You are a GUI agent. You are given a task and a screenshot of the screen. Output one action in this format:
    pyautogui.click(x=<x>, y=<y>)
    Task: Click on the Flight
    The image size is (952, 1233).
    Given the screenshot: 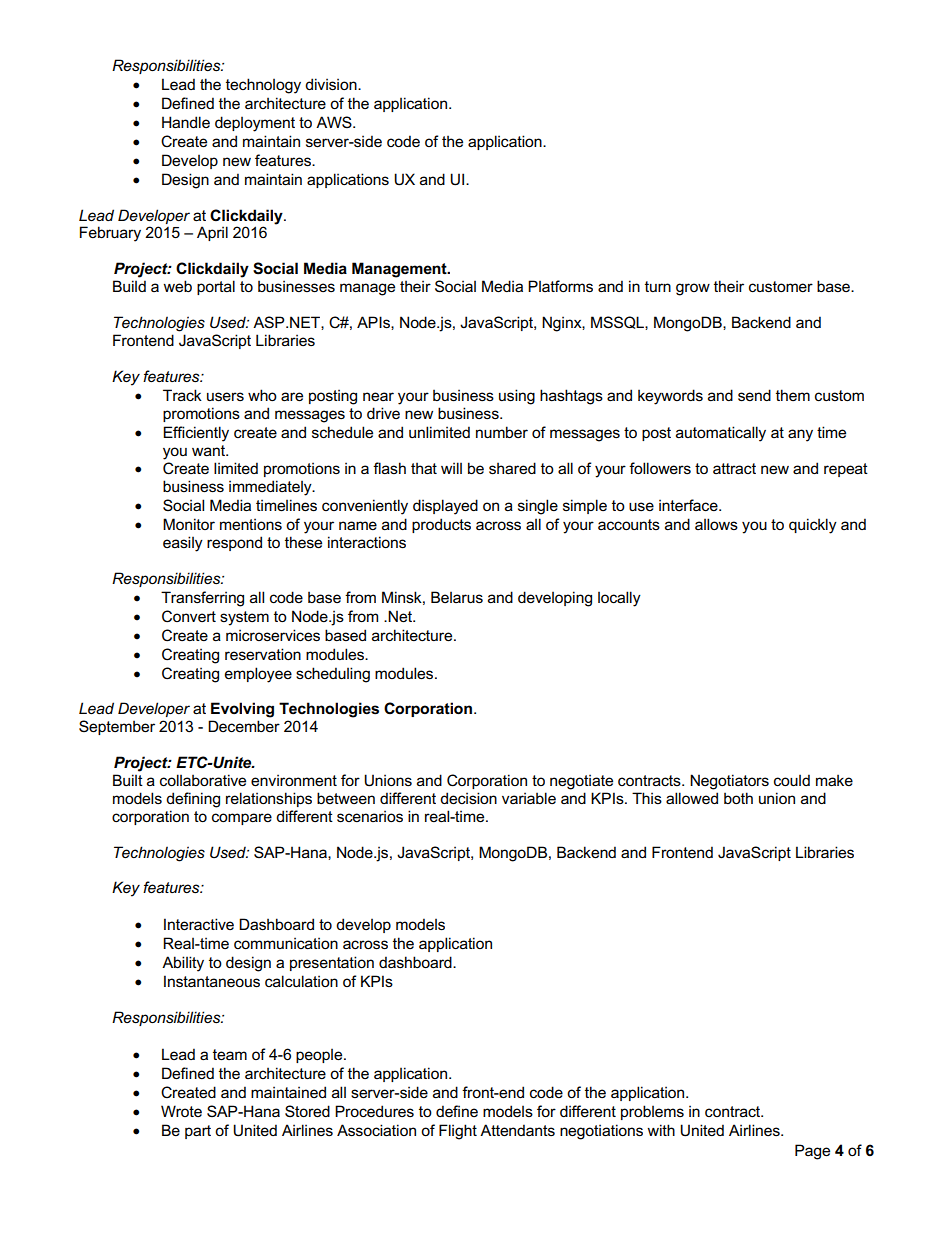 What is the action you would take?
    pyautogui.click(x=458, y=1132)
